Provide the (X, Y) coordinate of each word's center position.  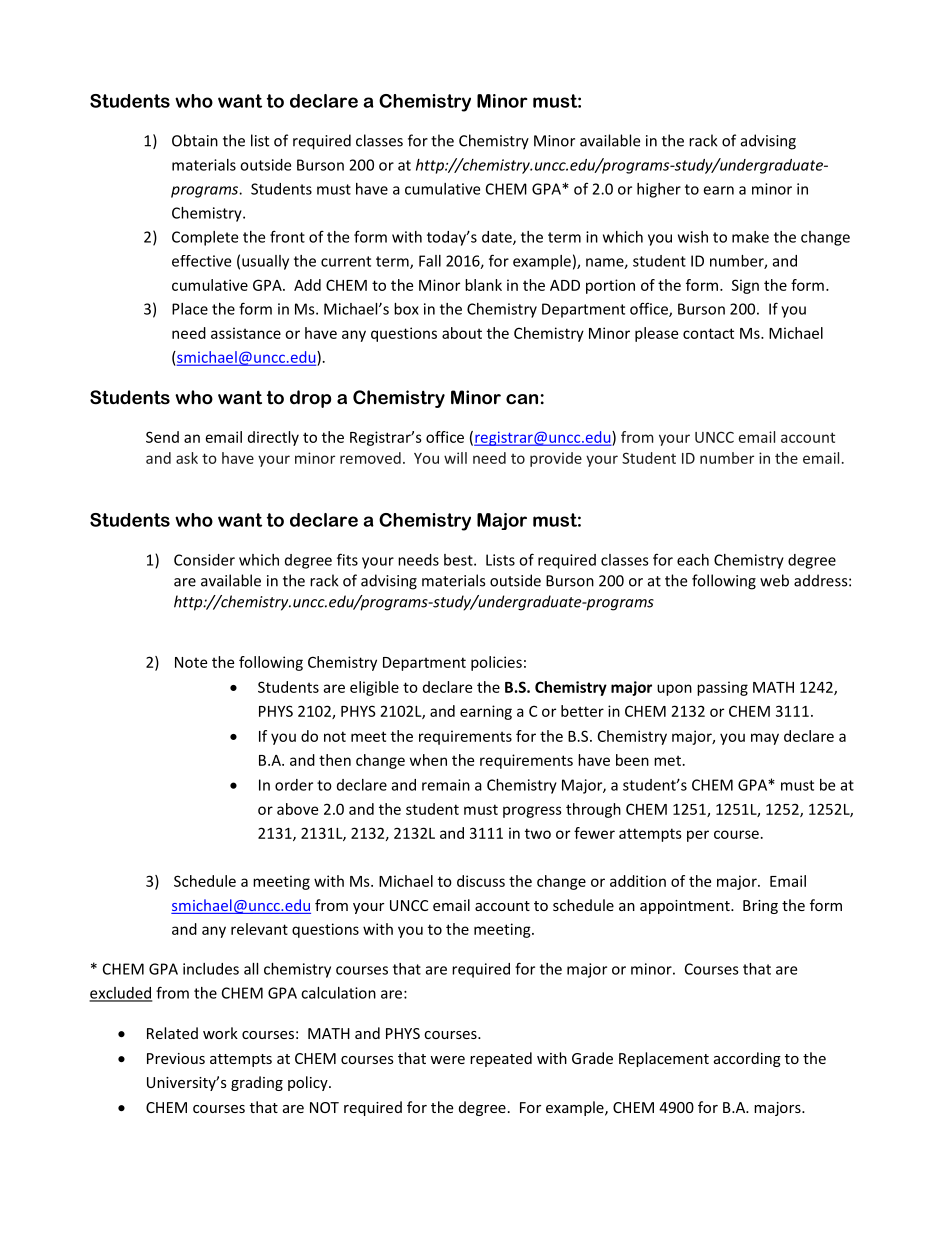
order (294, 785)
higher (659, 190)
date (498, 238)
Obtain (195, 140)
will (455, 458)
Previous (176, 1058)
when (428, 760)
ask (187, 458)
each (693, 560)
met (667, 761)
